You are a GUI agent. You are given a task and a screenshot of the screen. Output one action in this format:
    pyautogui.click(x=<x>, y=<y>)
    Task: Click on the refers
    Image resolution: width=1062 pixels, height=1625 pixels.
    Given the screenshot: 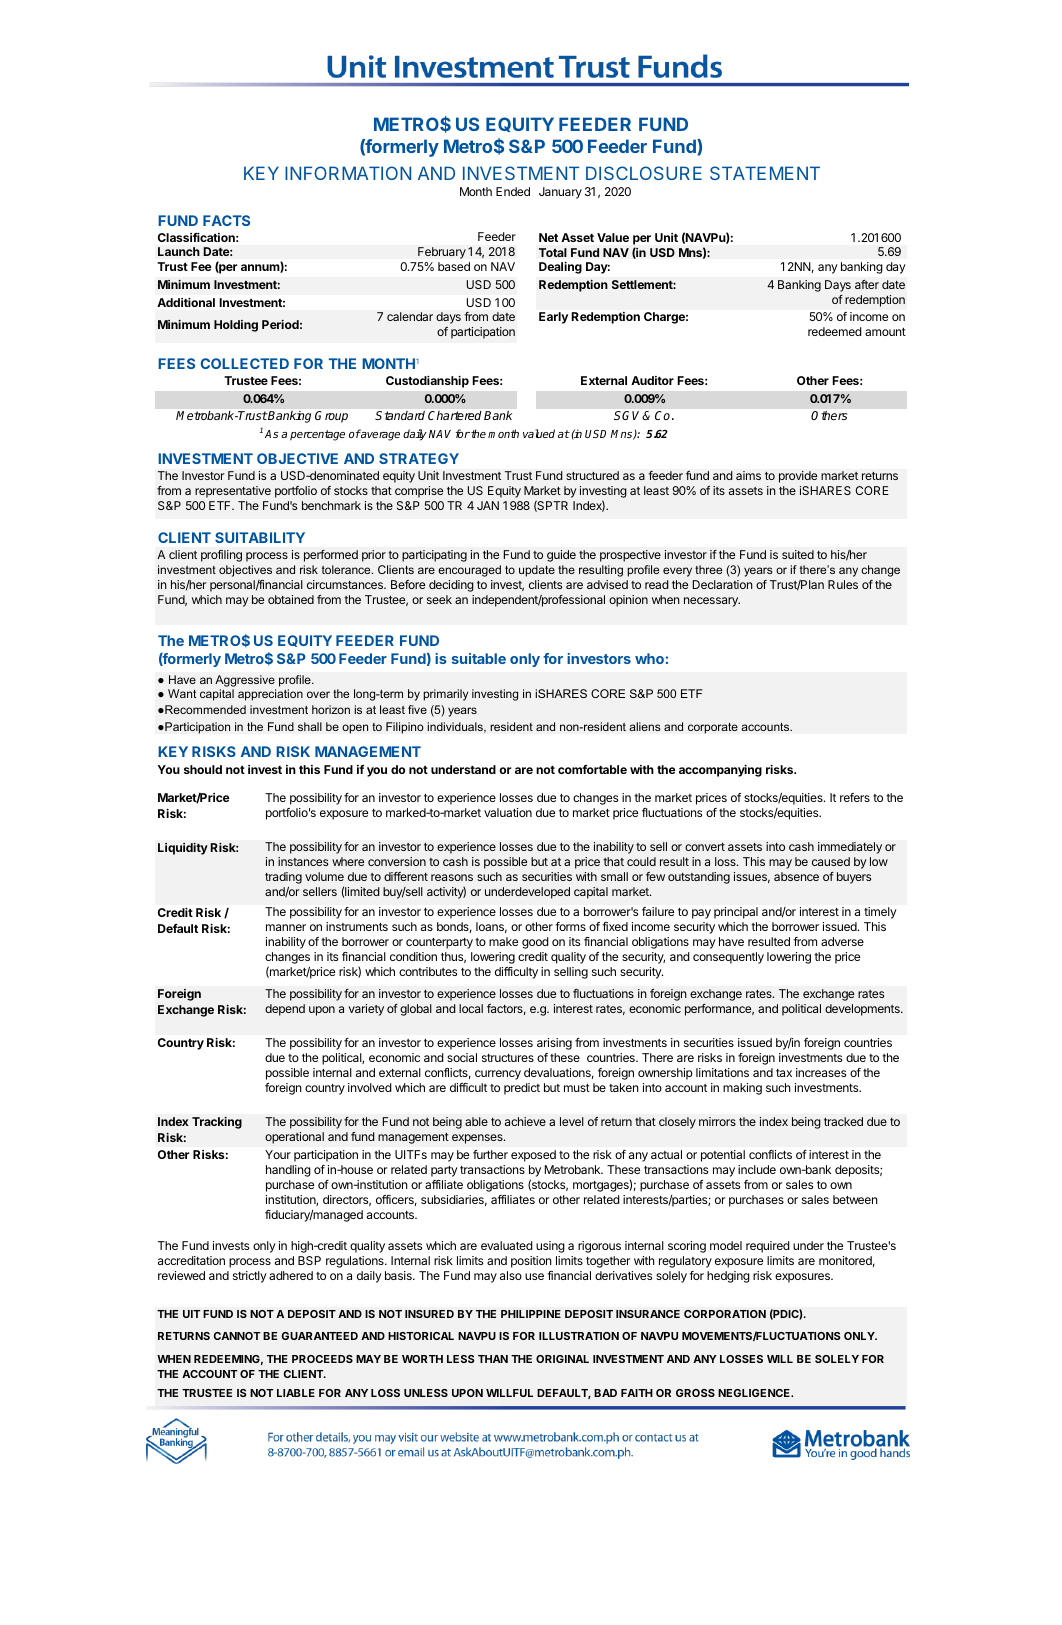 What is the action you would take?
    pyautogui.click(x=855, y=797)
